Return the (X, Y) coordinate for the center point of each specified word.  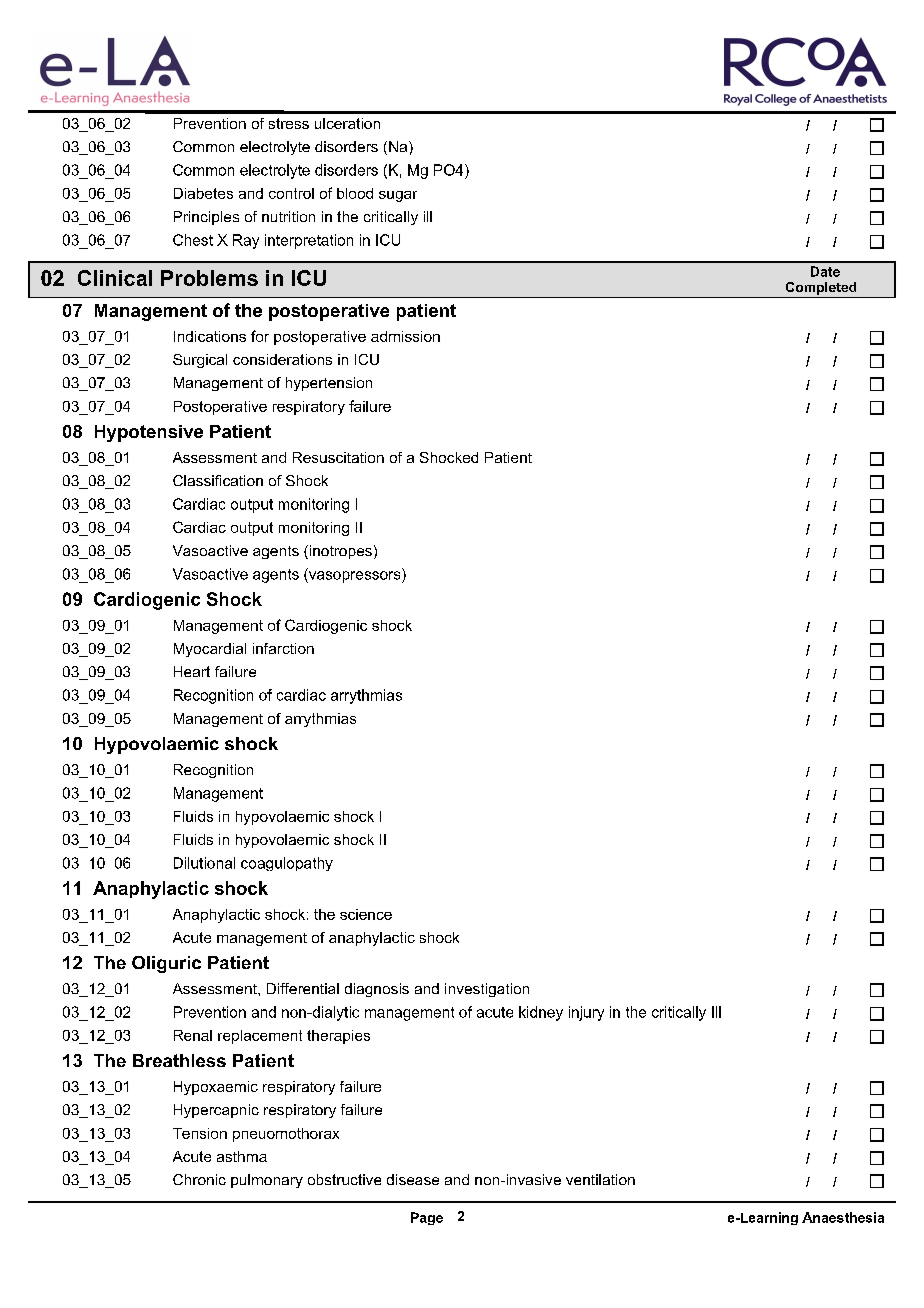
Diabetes (203, 193)
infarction (283, 648)
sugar (398, 196)
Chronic (199, 1179)
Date (825, 271)
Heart (192, 671)
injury (586, 1013)
